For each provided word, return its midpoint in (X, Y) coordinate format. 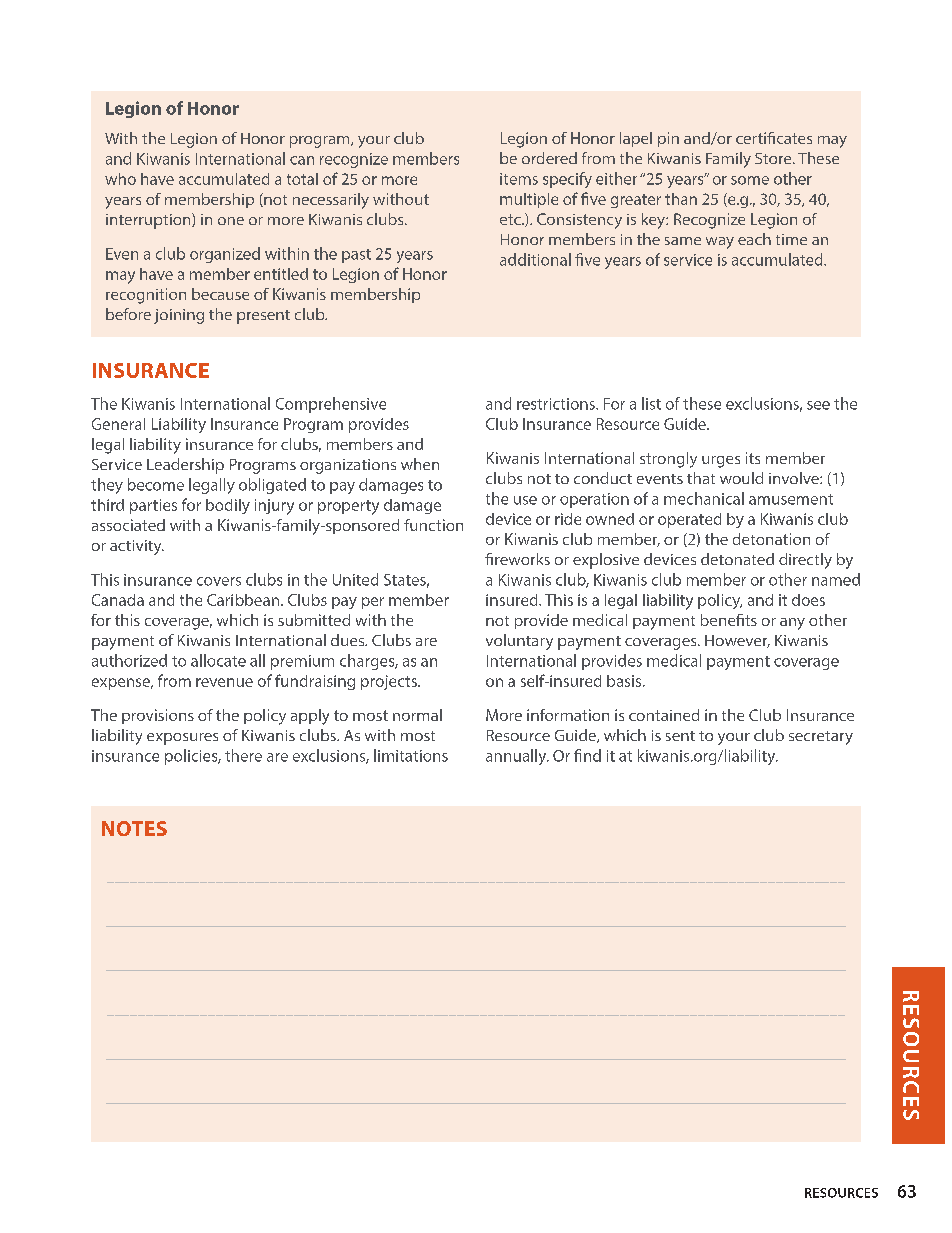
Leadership (185, 466)
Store (774, 158)
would (741, 478)
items (519, 179)
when (420, 464)
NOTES (134, 828)
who (120, 179)
